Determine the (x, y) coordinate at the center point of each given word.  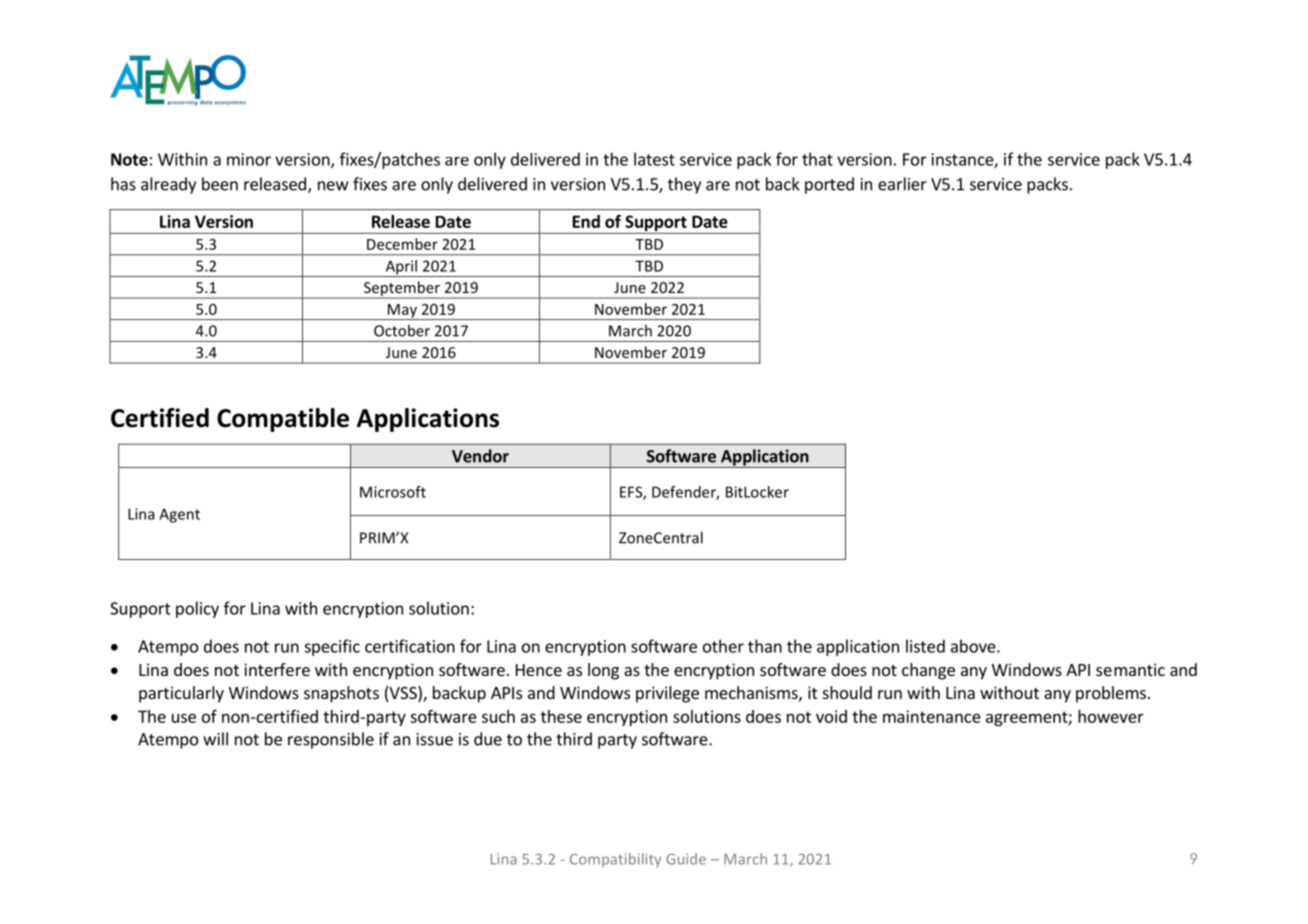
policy (197, 609)
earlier (902, 184)
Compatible (283, 420)
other (723, 646)
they (684, 185)
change (928, 671)
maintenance (932, 716)
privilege (667, 694)
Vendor (480, 456)
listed (925, 646)
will (215, 739)
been (220, 184)
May (402, 312)
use (184, 718)
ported (829, 185)
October (402, 331)
